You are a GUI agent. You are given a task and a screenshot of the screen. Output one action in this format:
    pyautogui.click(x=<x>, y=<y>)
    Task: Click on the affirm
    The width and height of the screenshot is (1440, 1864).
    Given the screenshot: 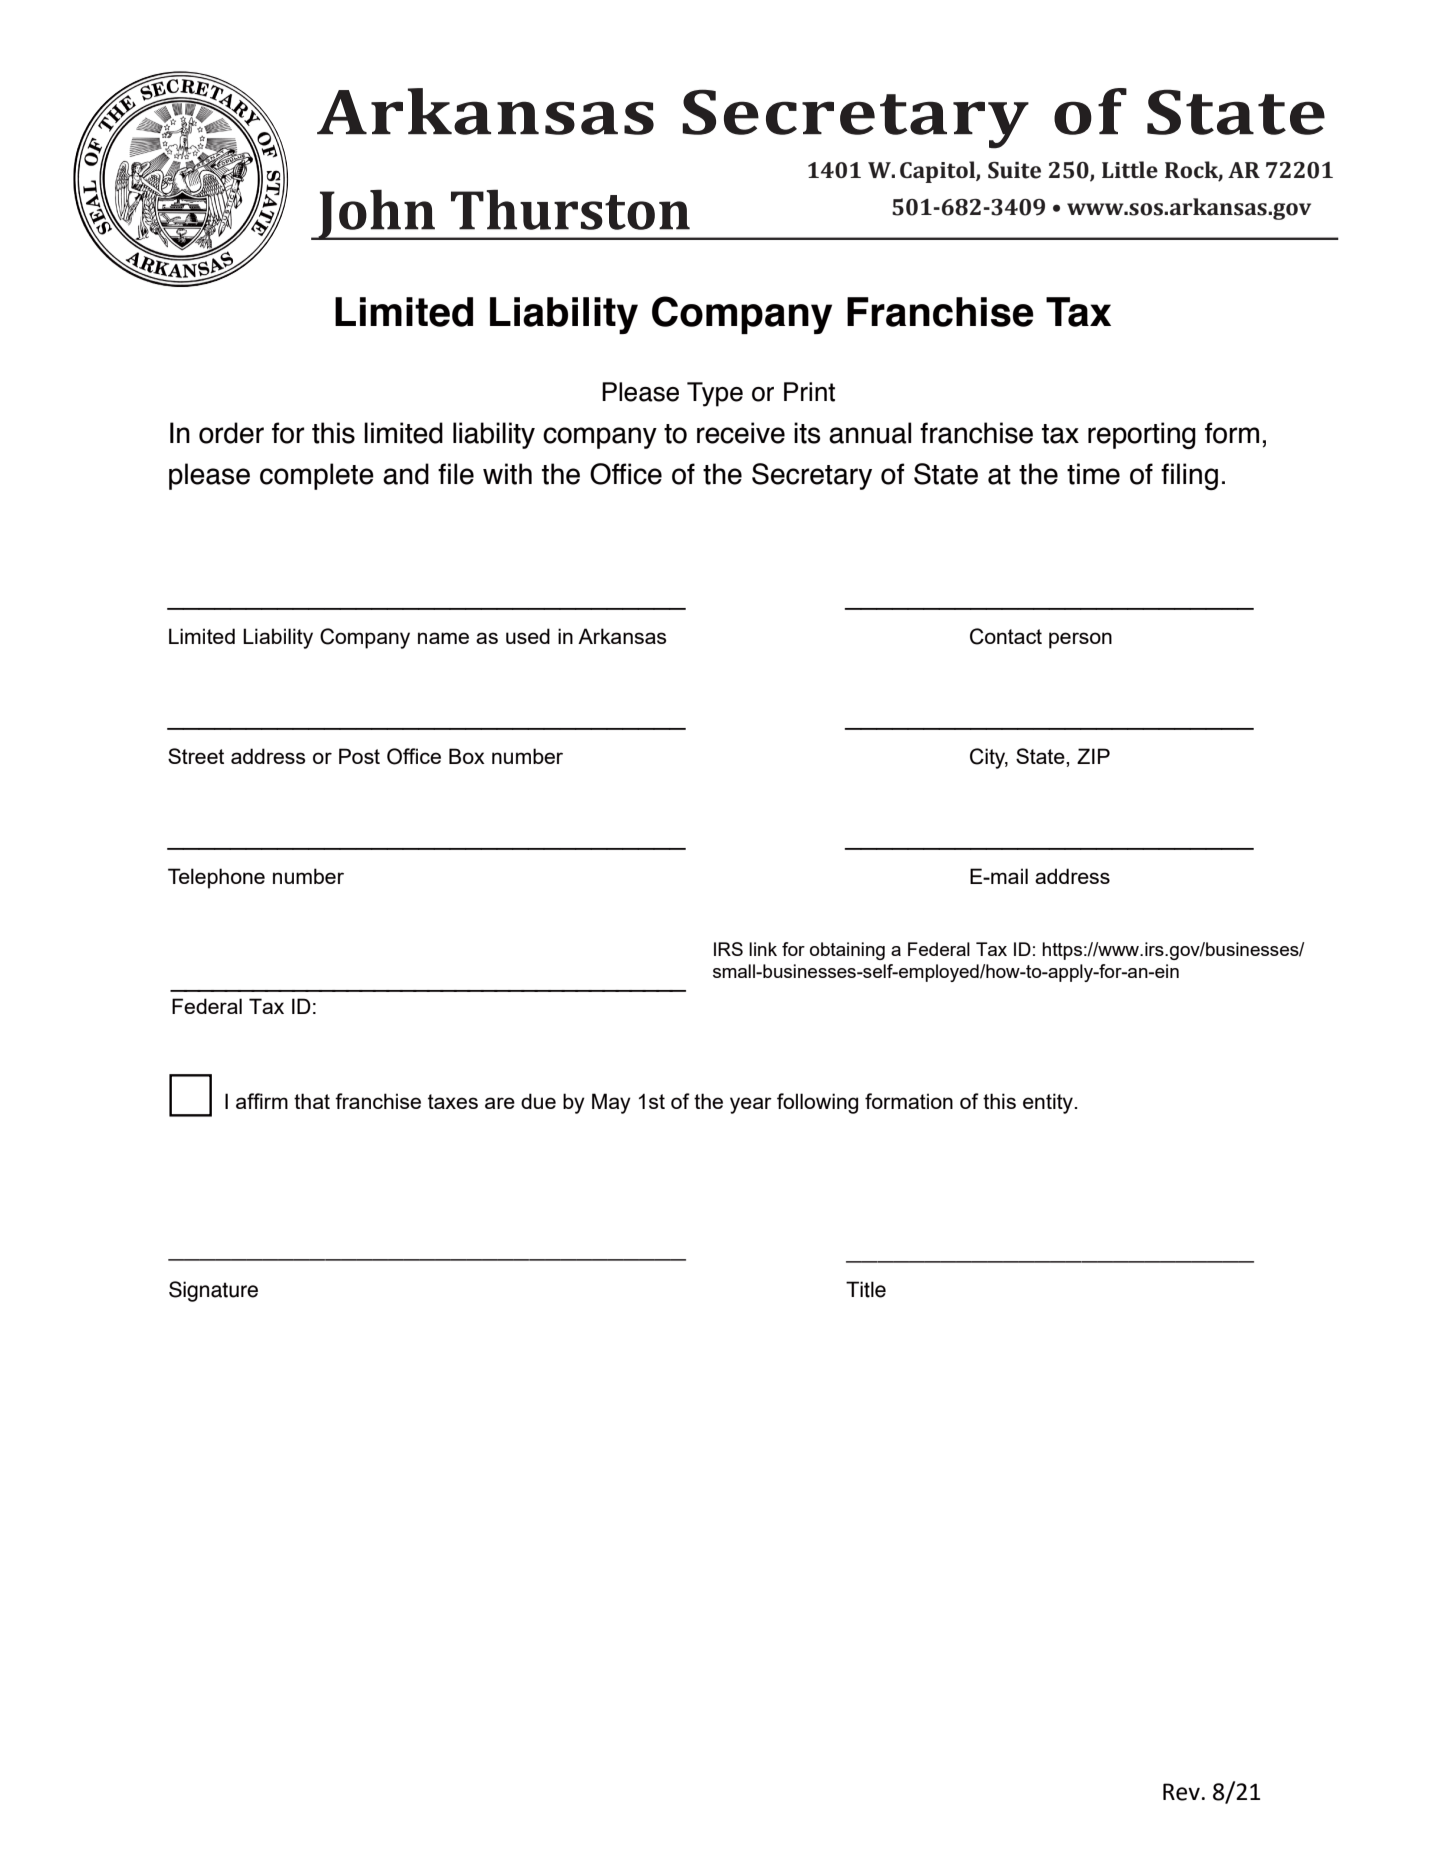 What is the action you would take?
    pyautogui.click(x=262, y=1101)
